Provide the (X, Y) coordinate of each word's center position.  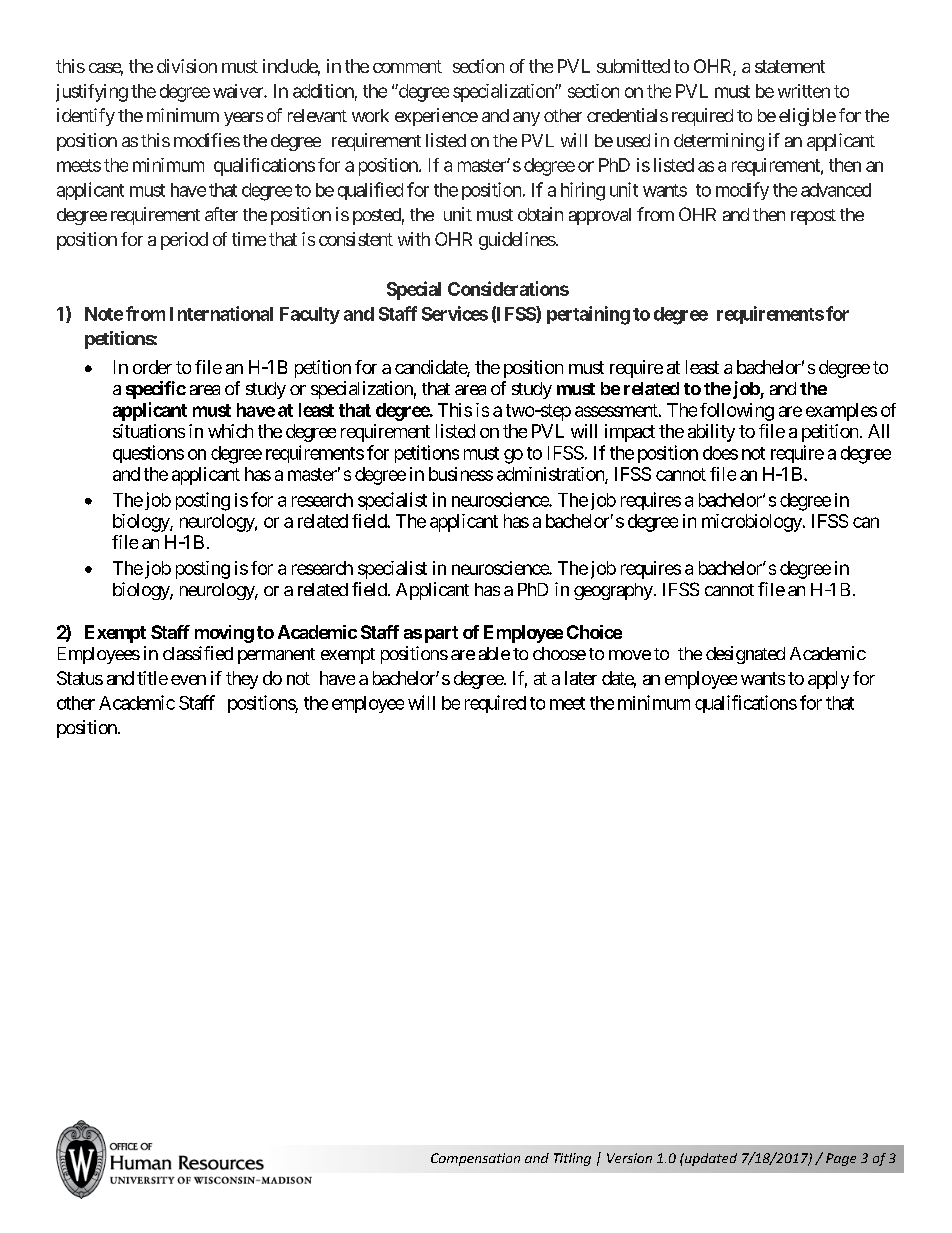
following (737, 412)
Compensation (475, 1159)
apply (828, 680)
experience (436, 117)
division (187, 66)
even (188, 680)
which (230, 431)
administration (551, 475)
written (804, 91)
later (581, 678)
